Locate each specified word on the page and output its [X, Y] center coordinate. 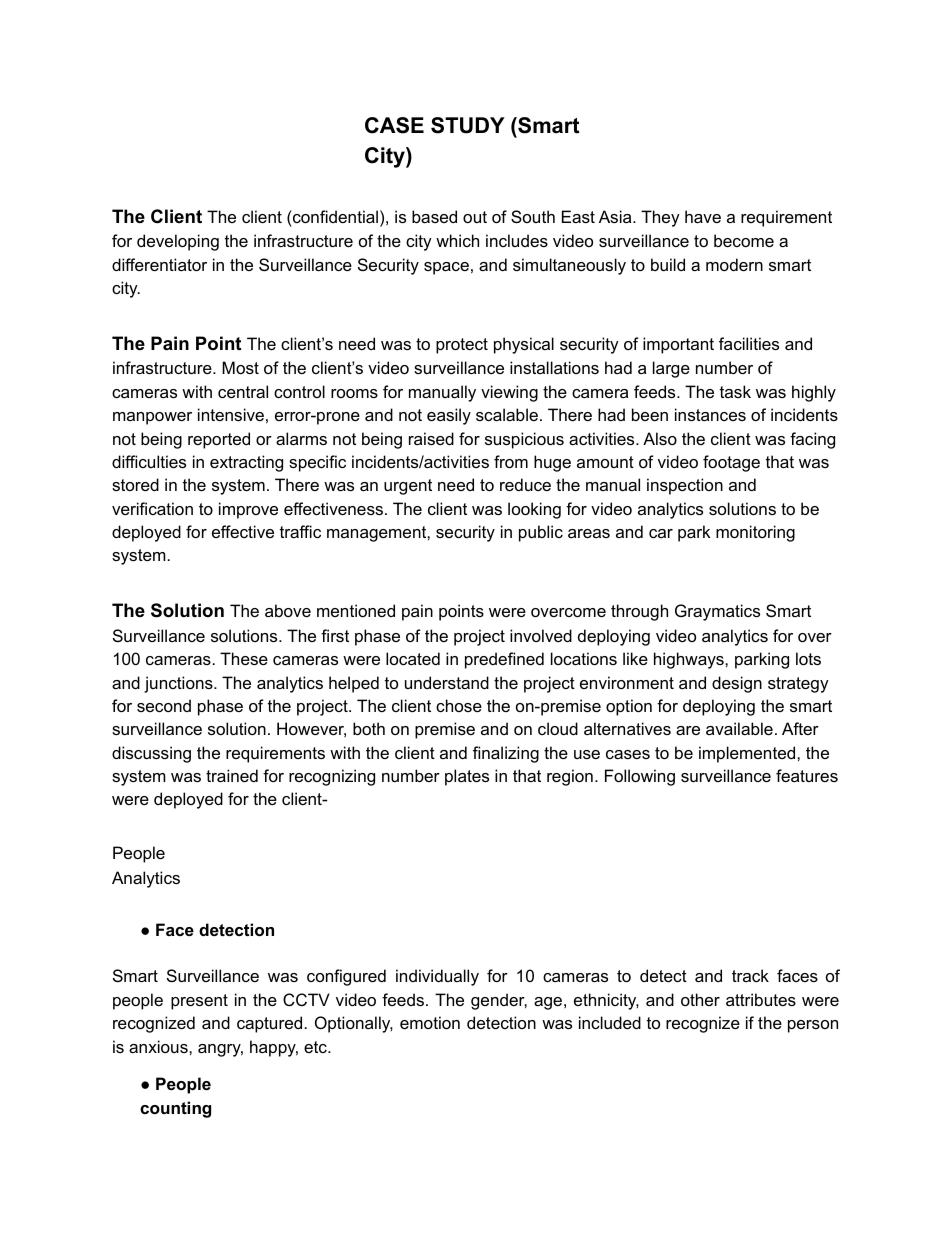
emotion [430, 1022]
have [703, 216]
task [735, 391]
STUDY [468, 125]
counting [175, 1109]
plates [467, 777]
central [243, 391]
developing [178, 242]
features [807, 775]
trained [232, 775]
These [244, 658]
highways [690, 660]
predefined [504, 660]
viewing [509, 393]
